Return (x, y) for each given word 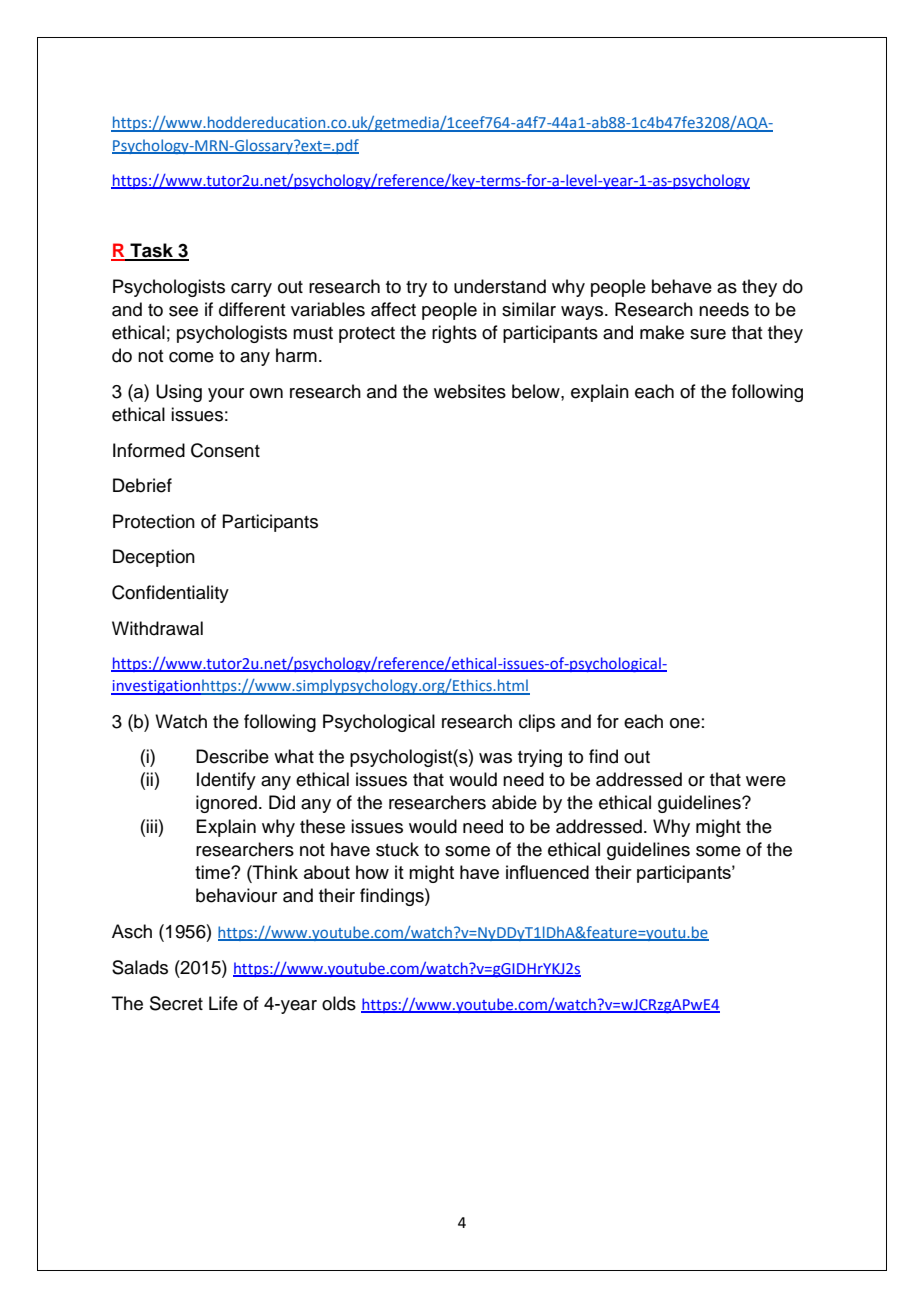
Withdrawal (157, 628)
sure (708, 334)
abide (514, 802)
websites (470, 391)
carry (251, 290)
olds (339, 1003)
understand (500, 286)
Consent (225, 450)
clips (537, 723)
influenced (547, 872)
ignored (226, 804)
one (685, 723)
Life (223, 1003)
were (766, 781)
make (662, 332)
